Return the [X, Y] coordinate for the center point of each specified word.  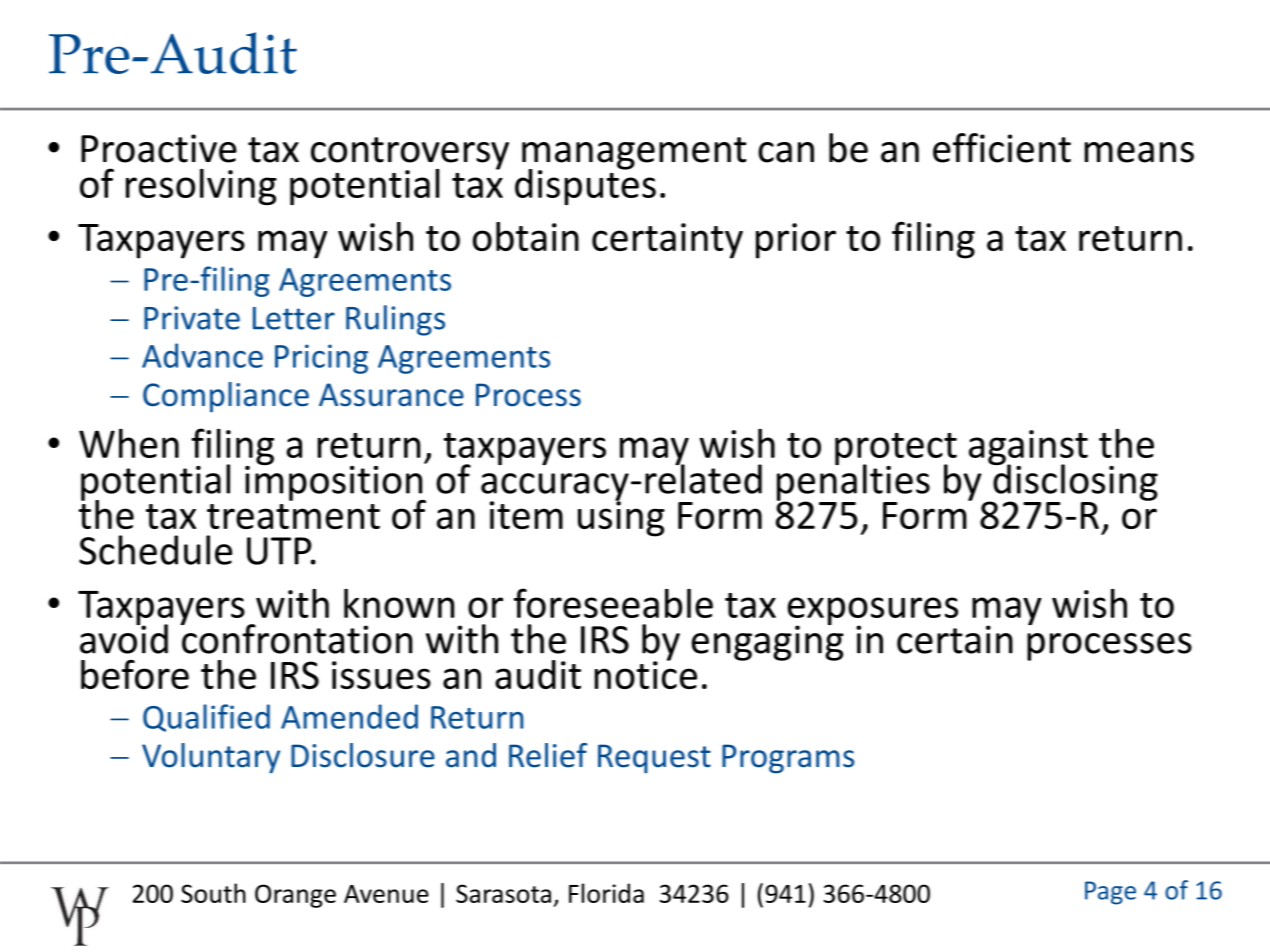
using [621, 518]
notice [645, 674]
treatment [293, 516]
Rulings [395, 320]
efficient [1002, 148]
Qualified [206, 718]
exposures [872, 612]
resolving [201, 187]
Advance [202, 355]
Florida [606, 893]
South [213, 893]
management [634, 154]
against [1028, 449]
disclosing [1074, 482]
